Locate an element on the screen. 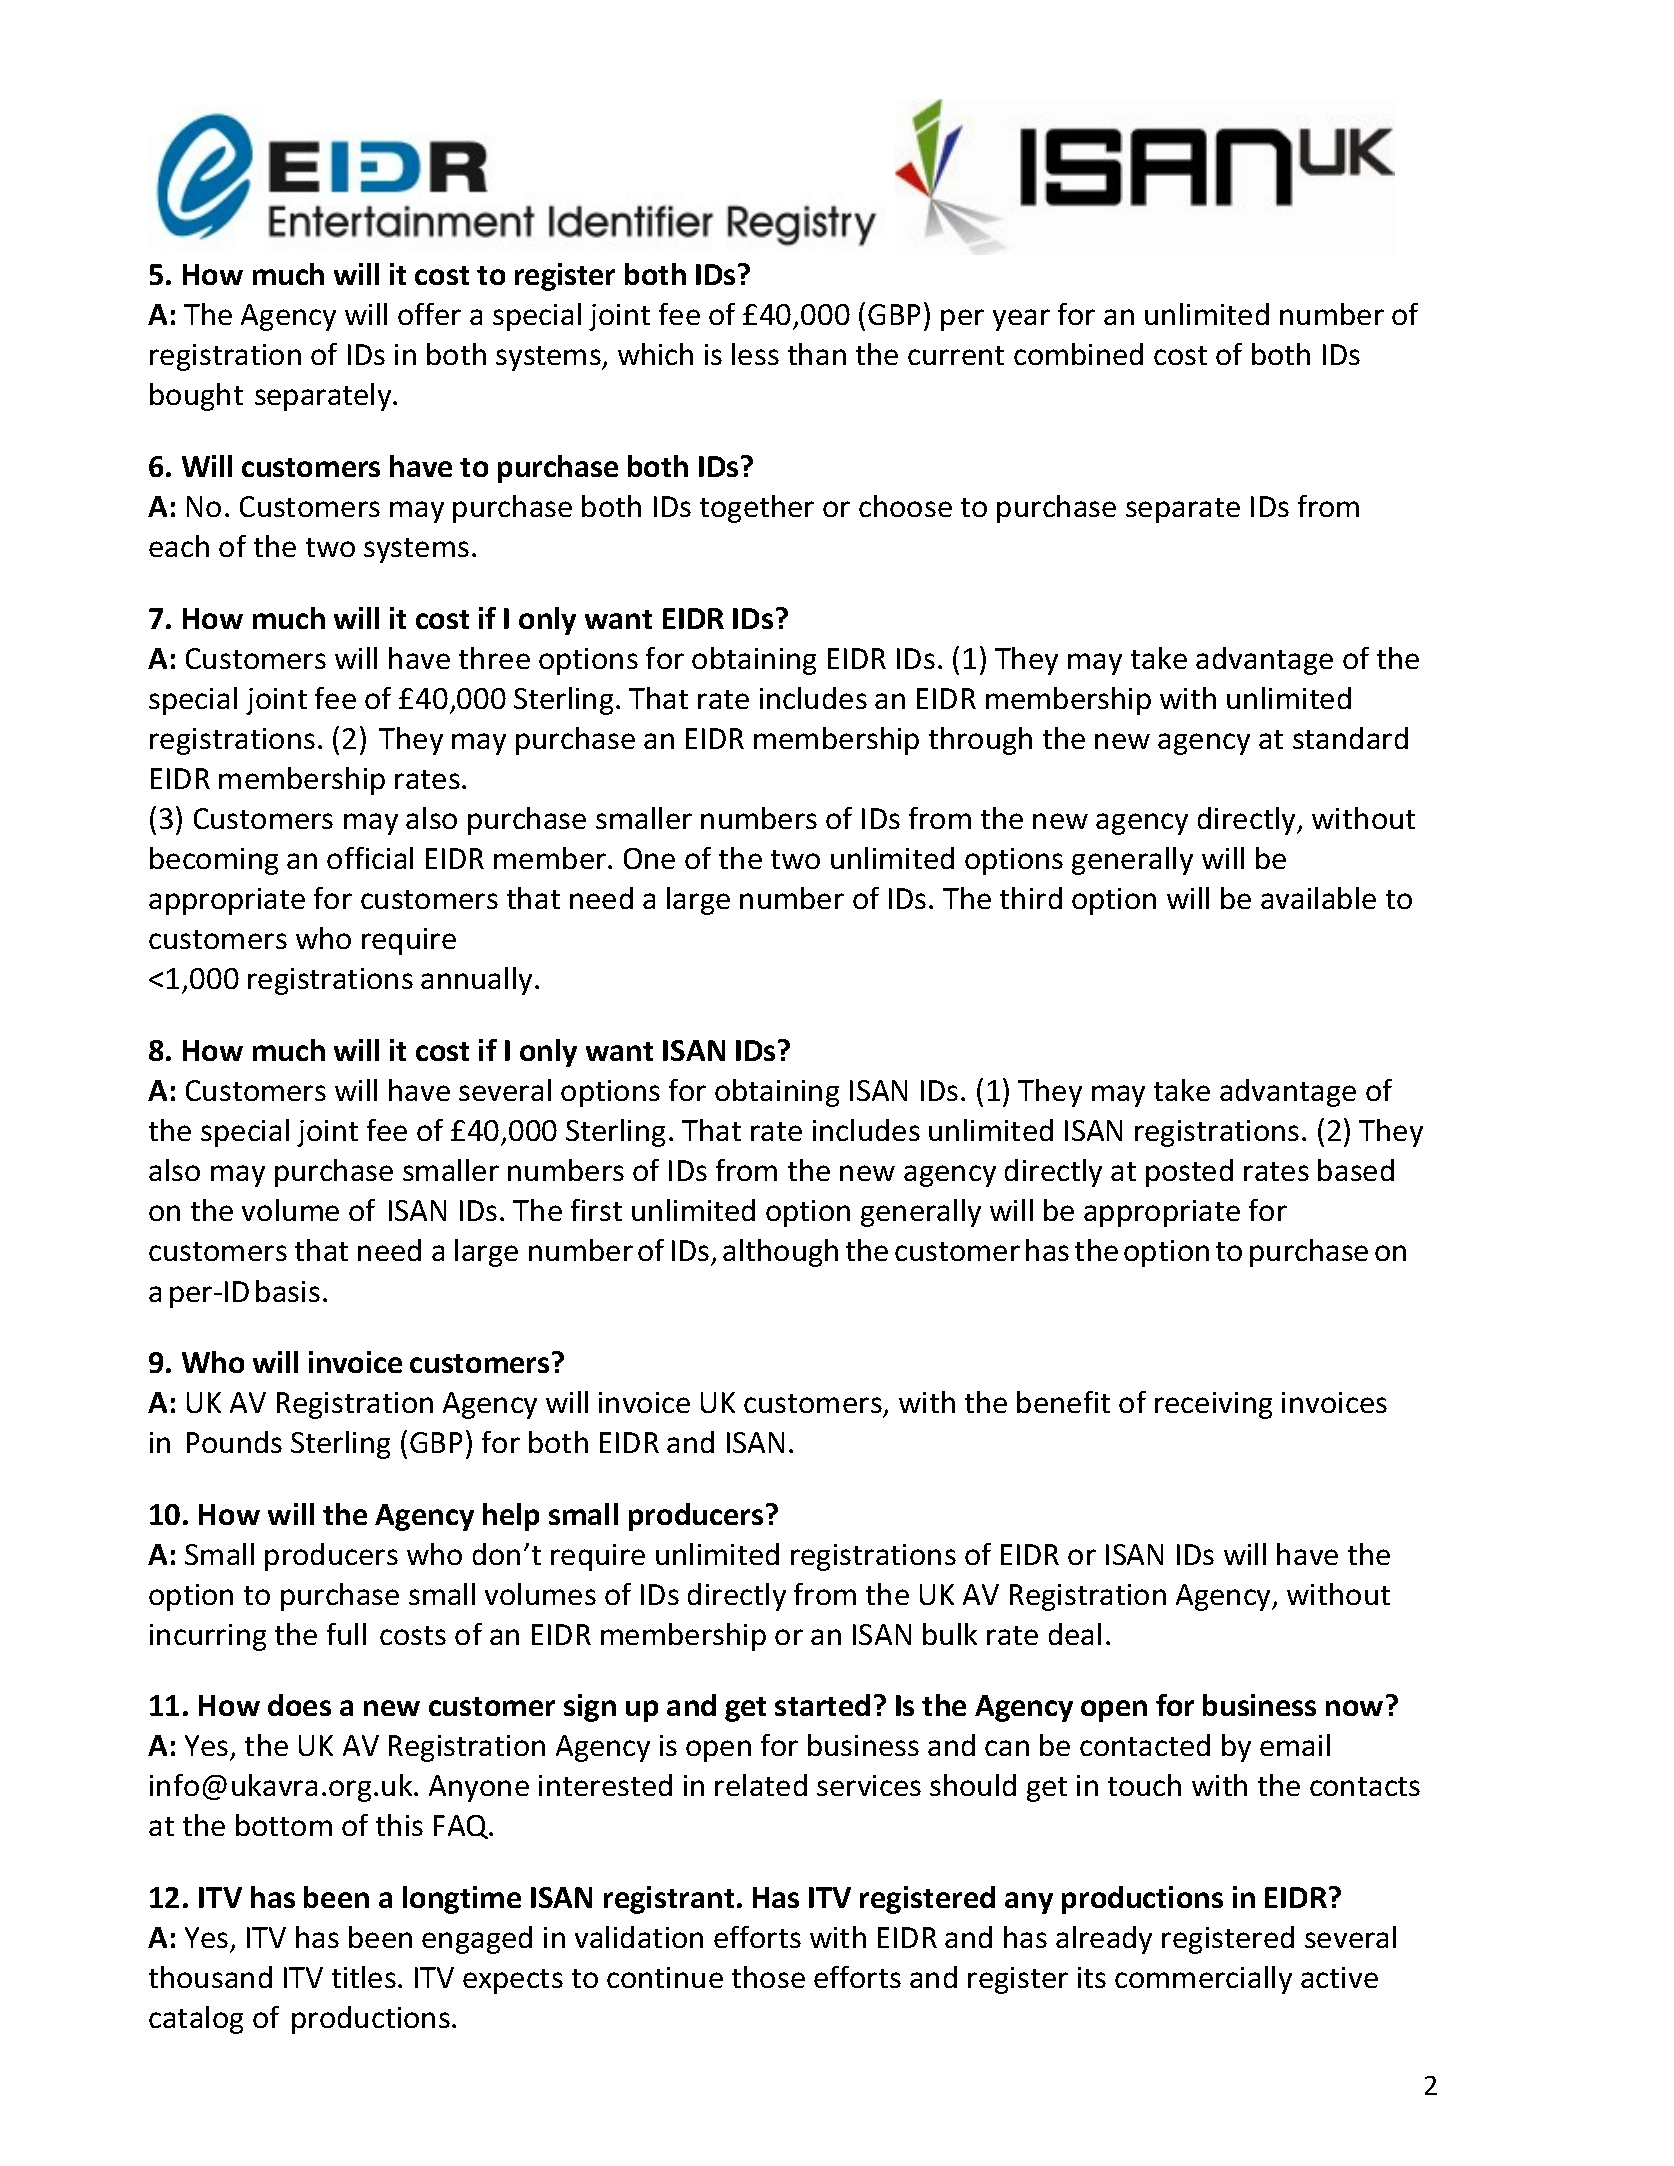  although is located at coordinates (780, 1253).
